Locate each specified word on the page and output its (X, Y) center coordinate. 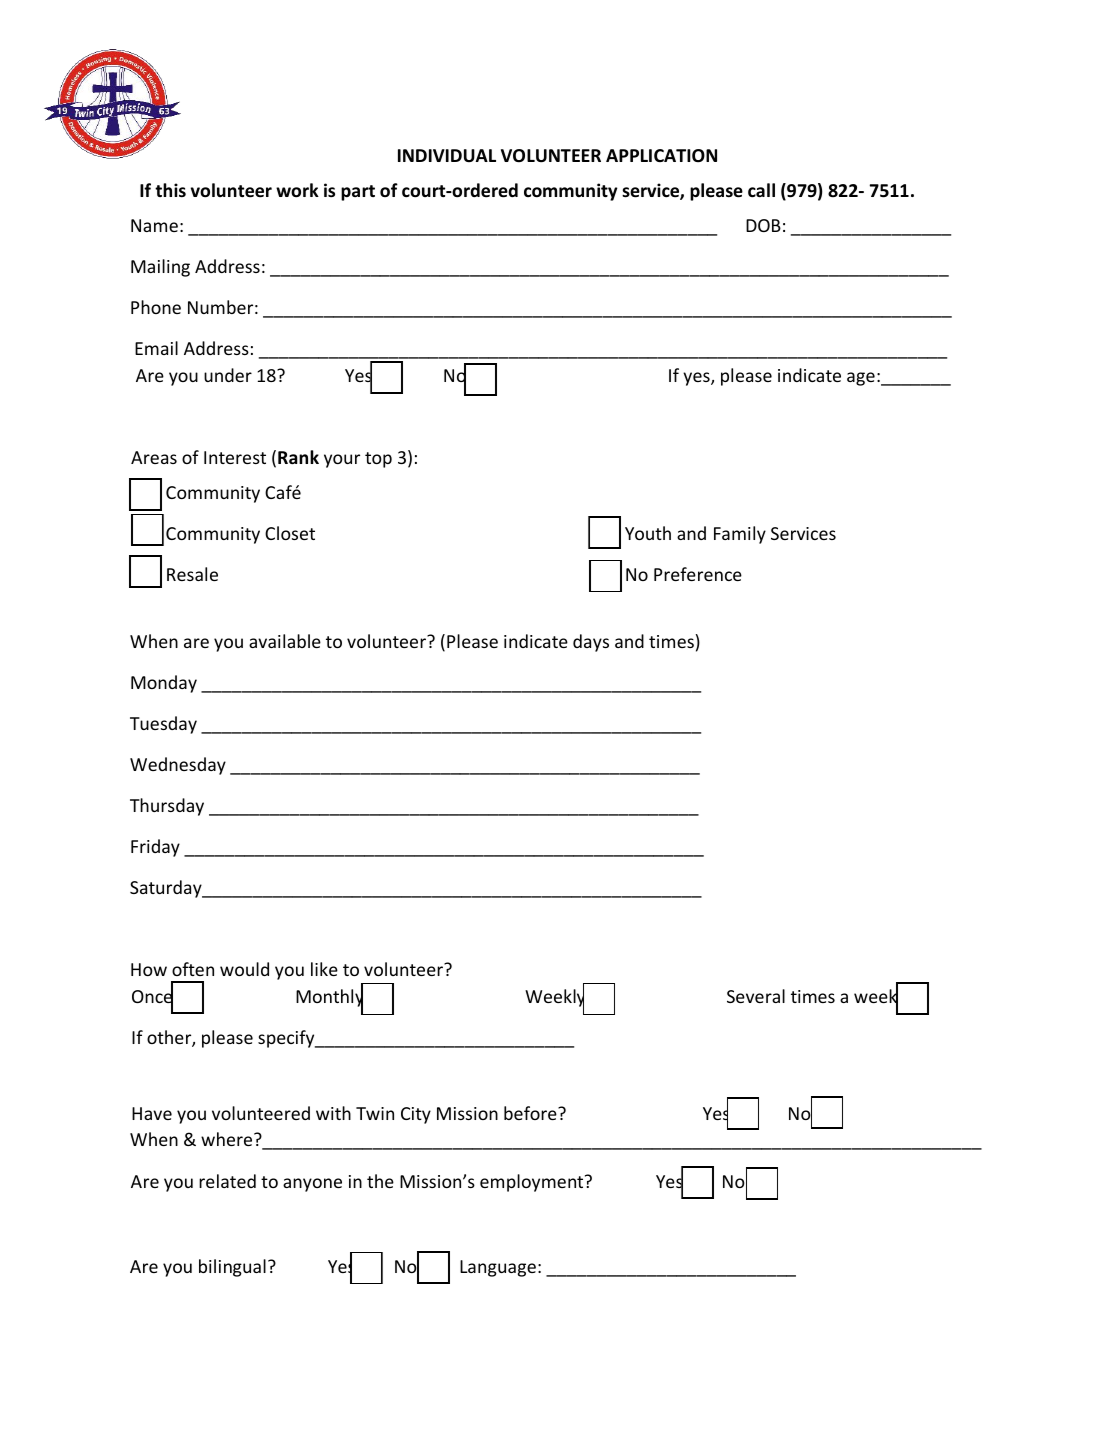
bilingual (232, 1268)
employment (533, 1183)
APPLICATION (661, 156)
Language (498, 1268)
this (170, 190)
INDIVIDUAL (447, 155)
